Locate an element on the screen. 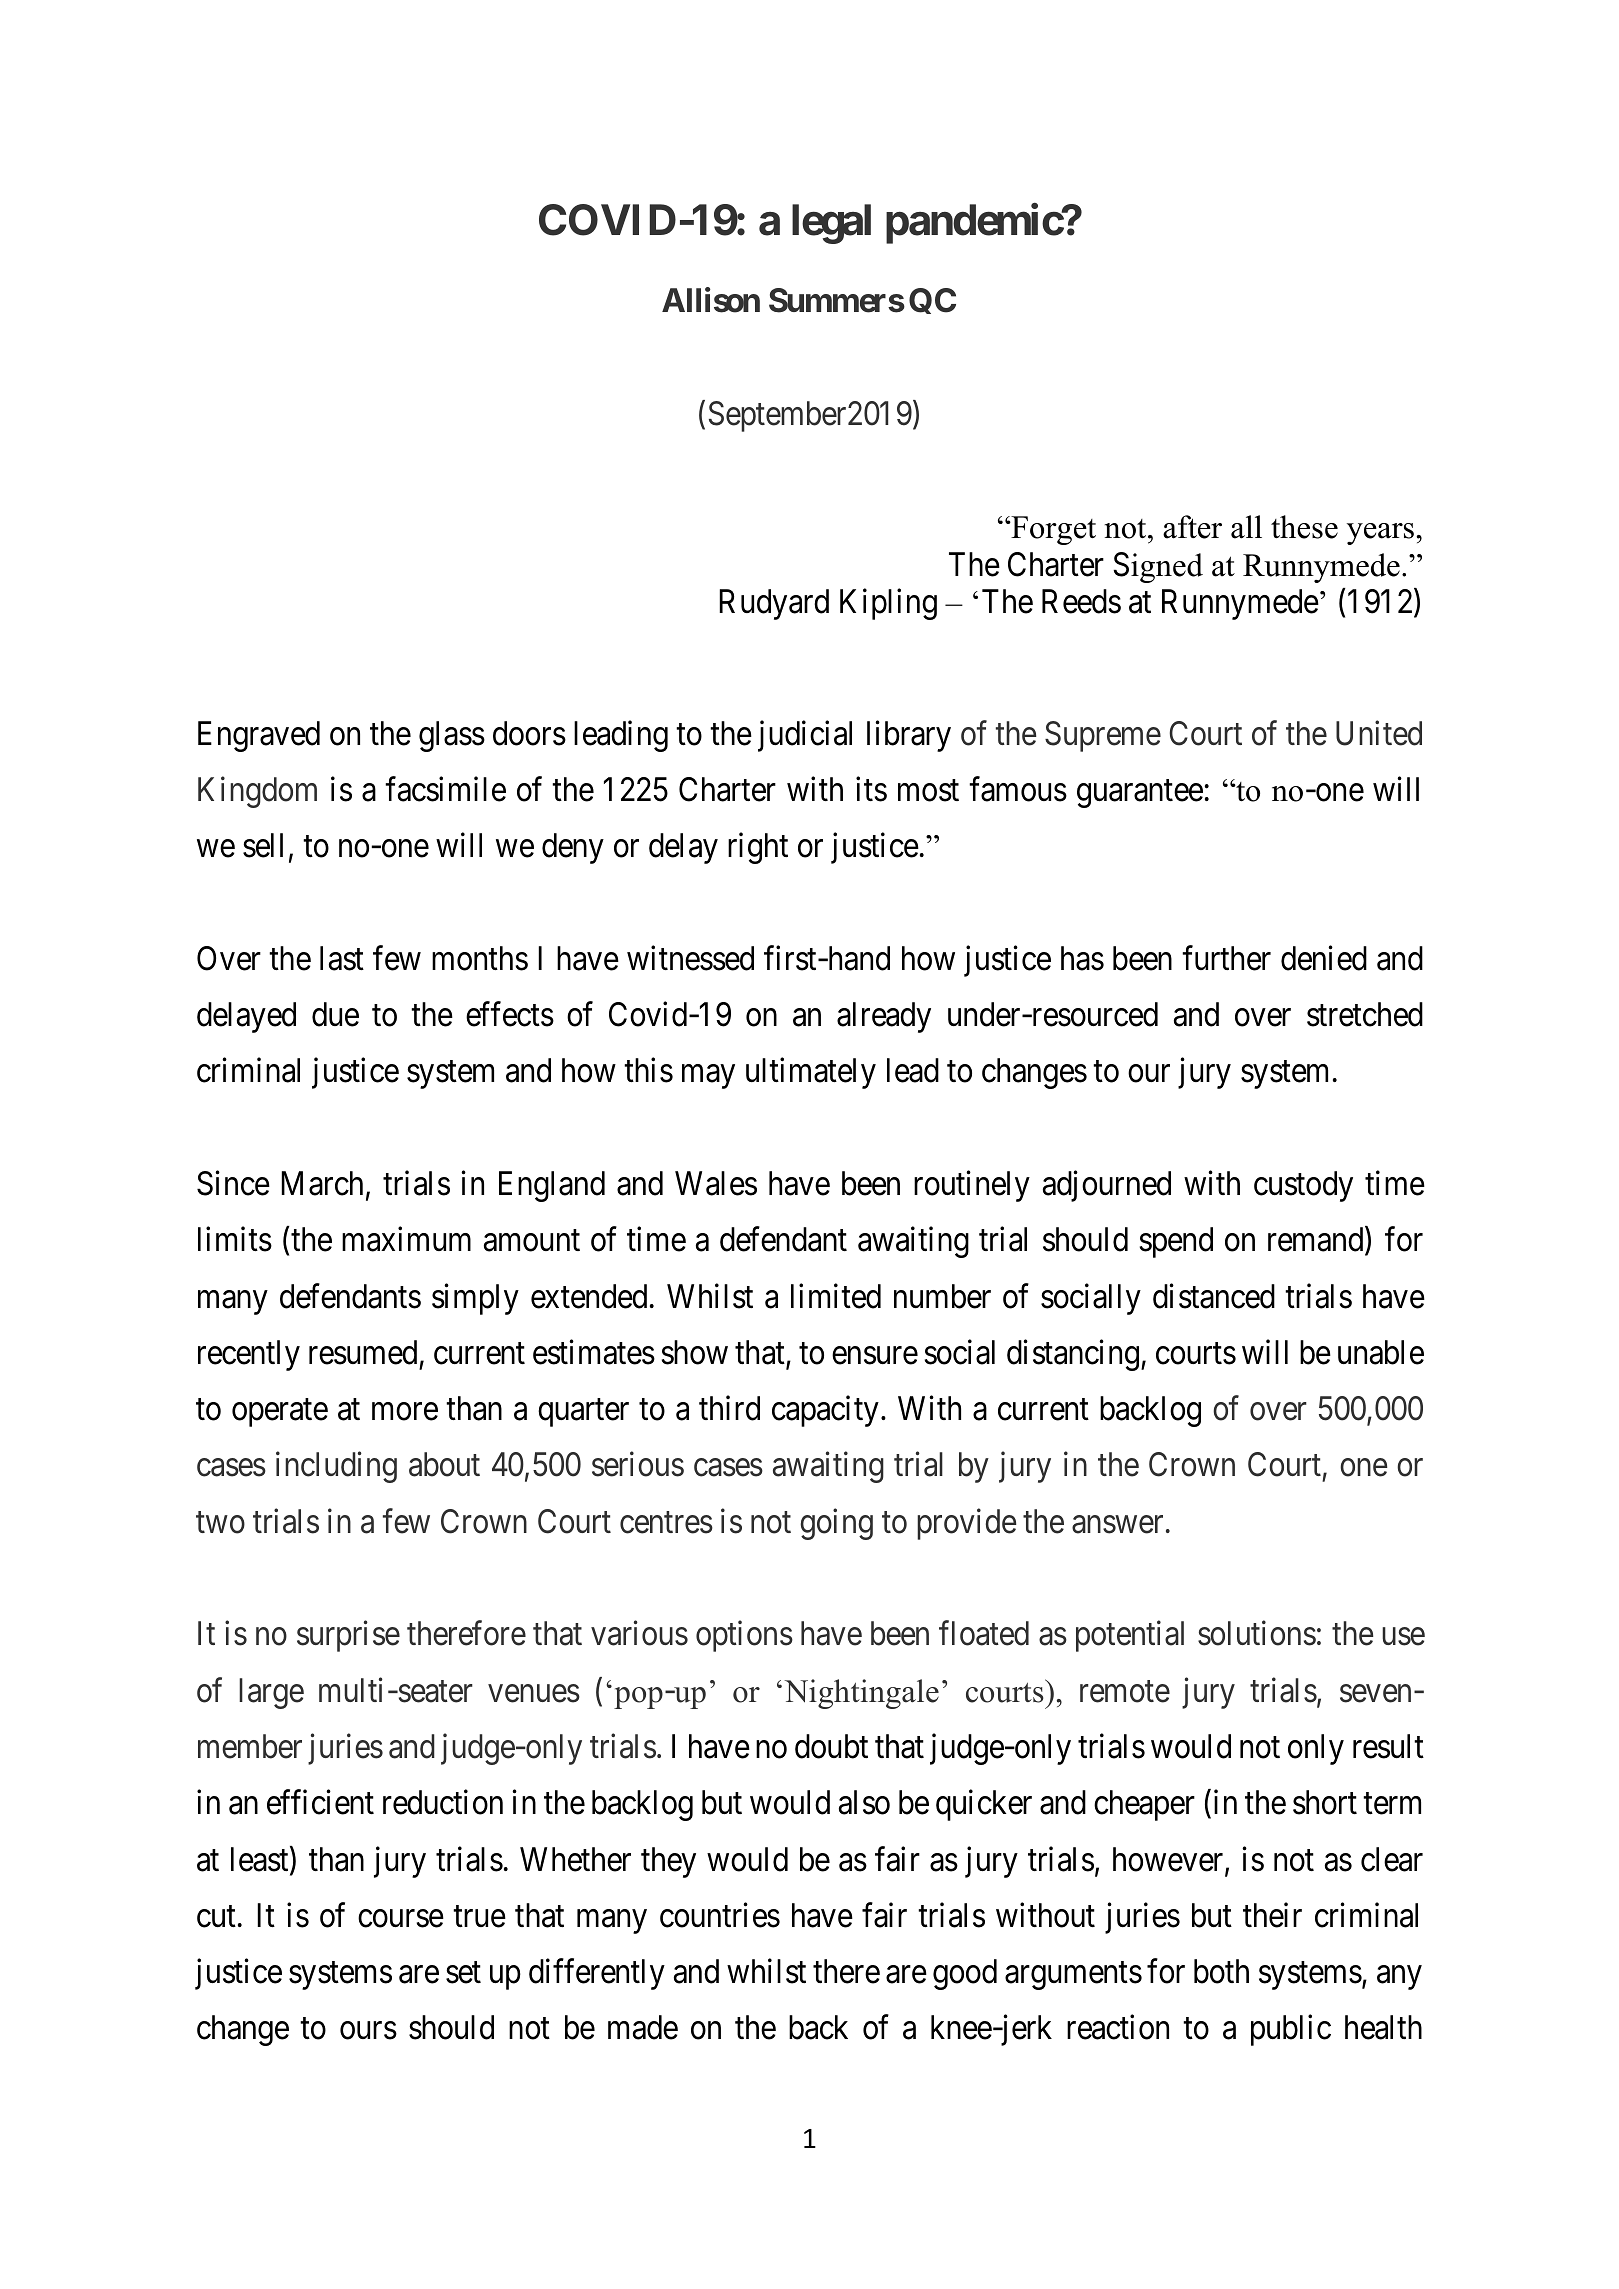 The height and width of the screenshot is (2289, 1619). more is located at coordinates (405, 1412).
